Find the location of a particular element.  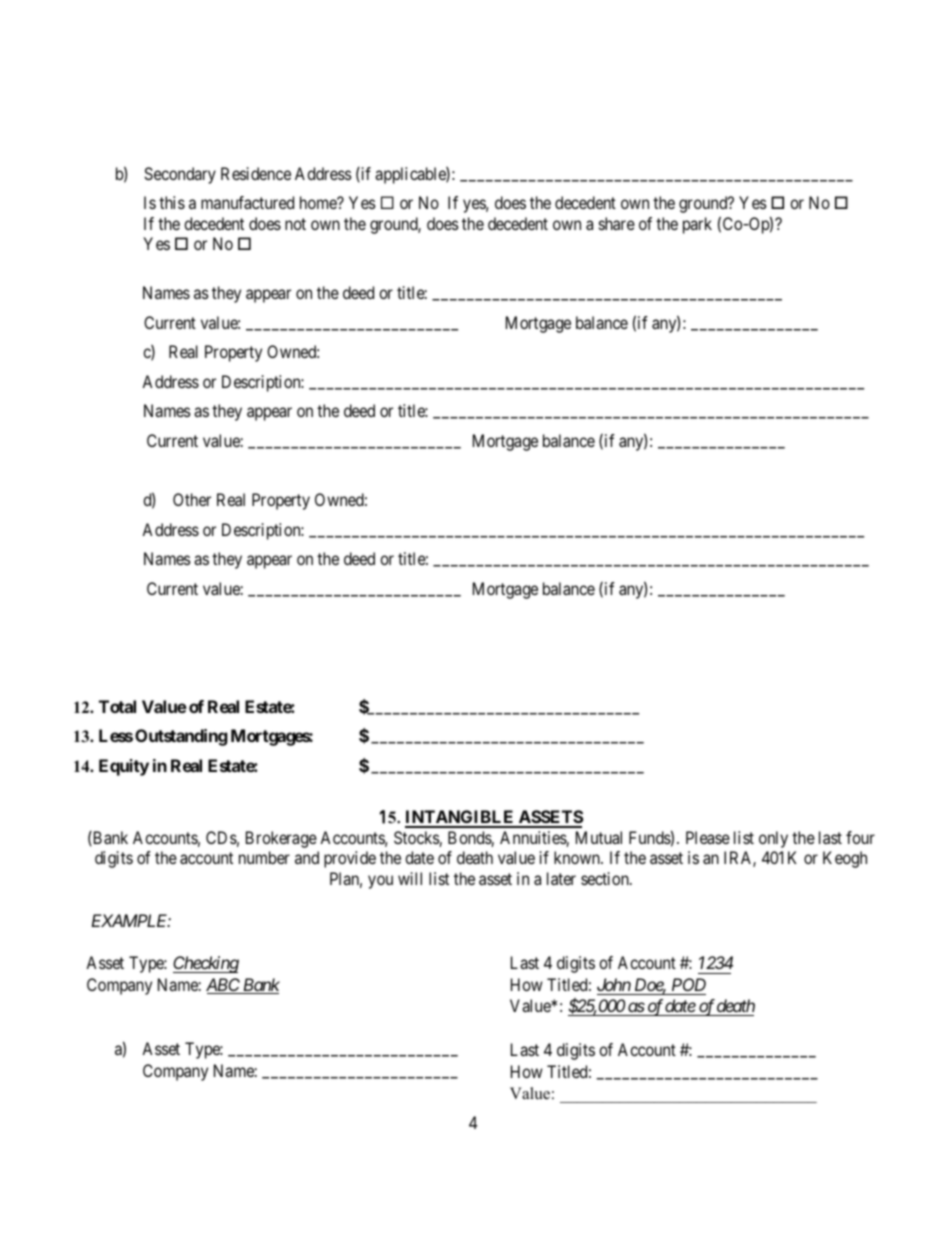

Checking is located at coordinates (206, 964).
